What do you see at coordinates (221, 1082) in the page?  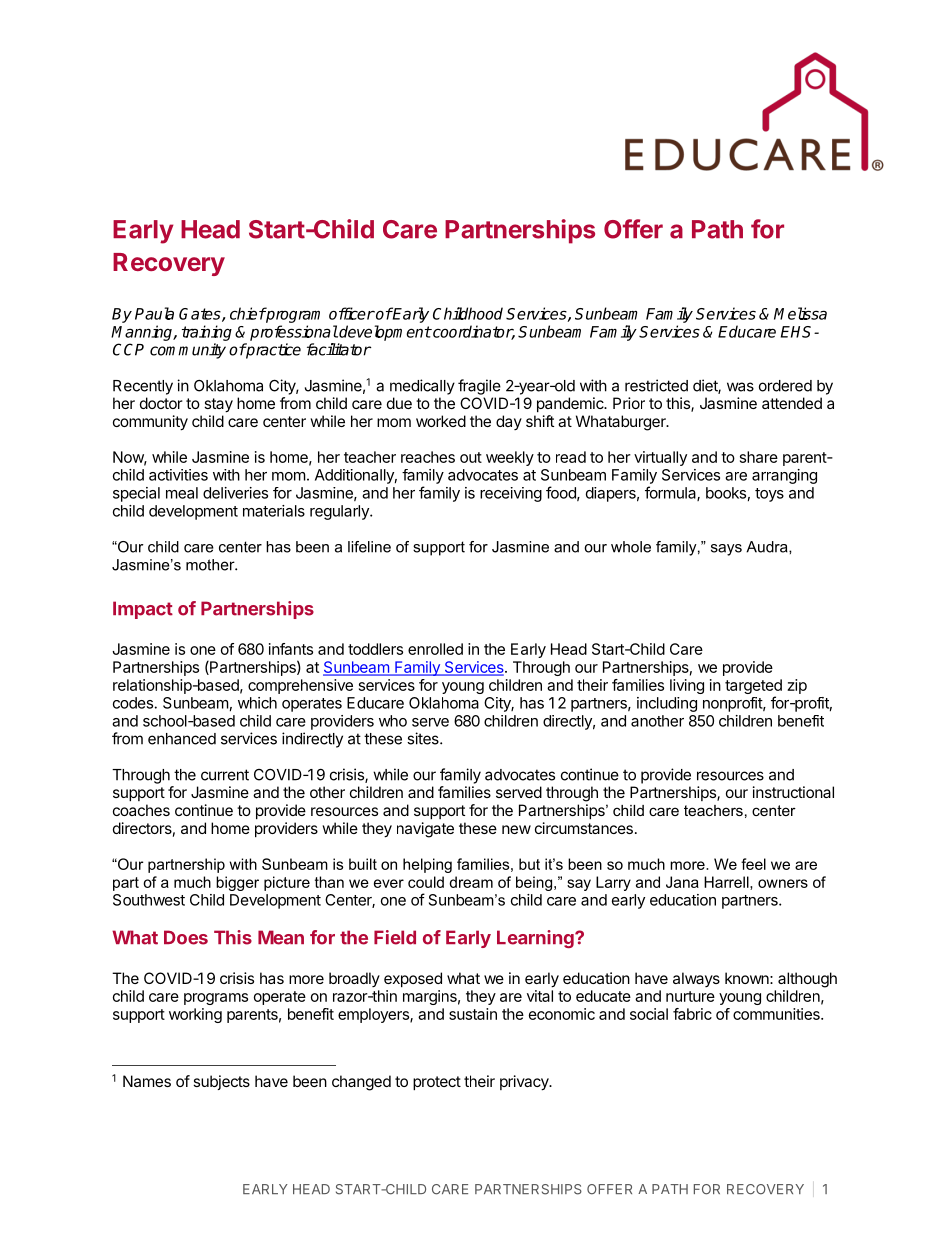 I see `subjects` at bounding box center [221, 1082].
